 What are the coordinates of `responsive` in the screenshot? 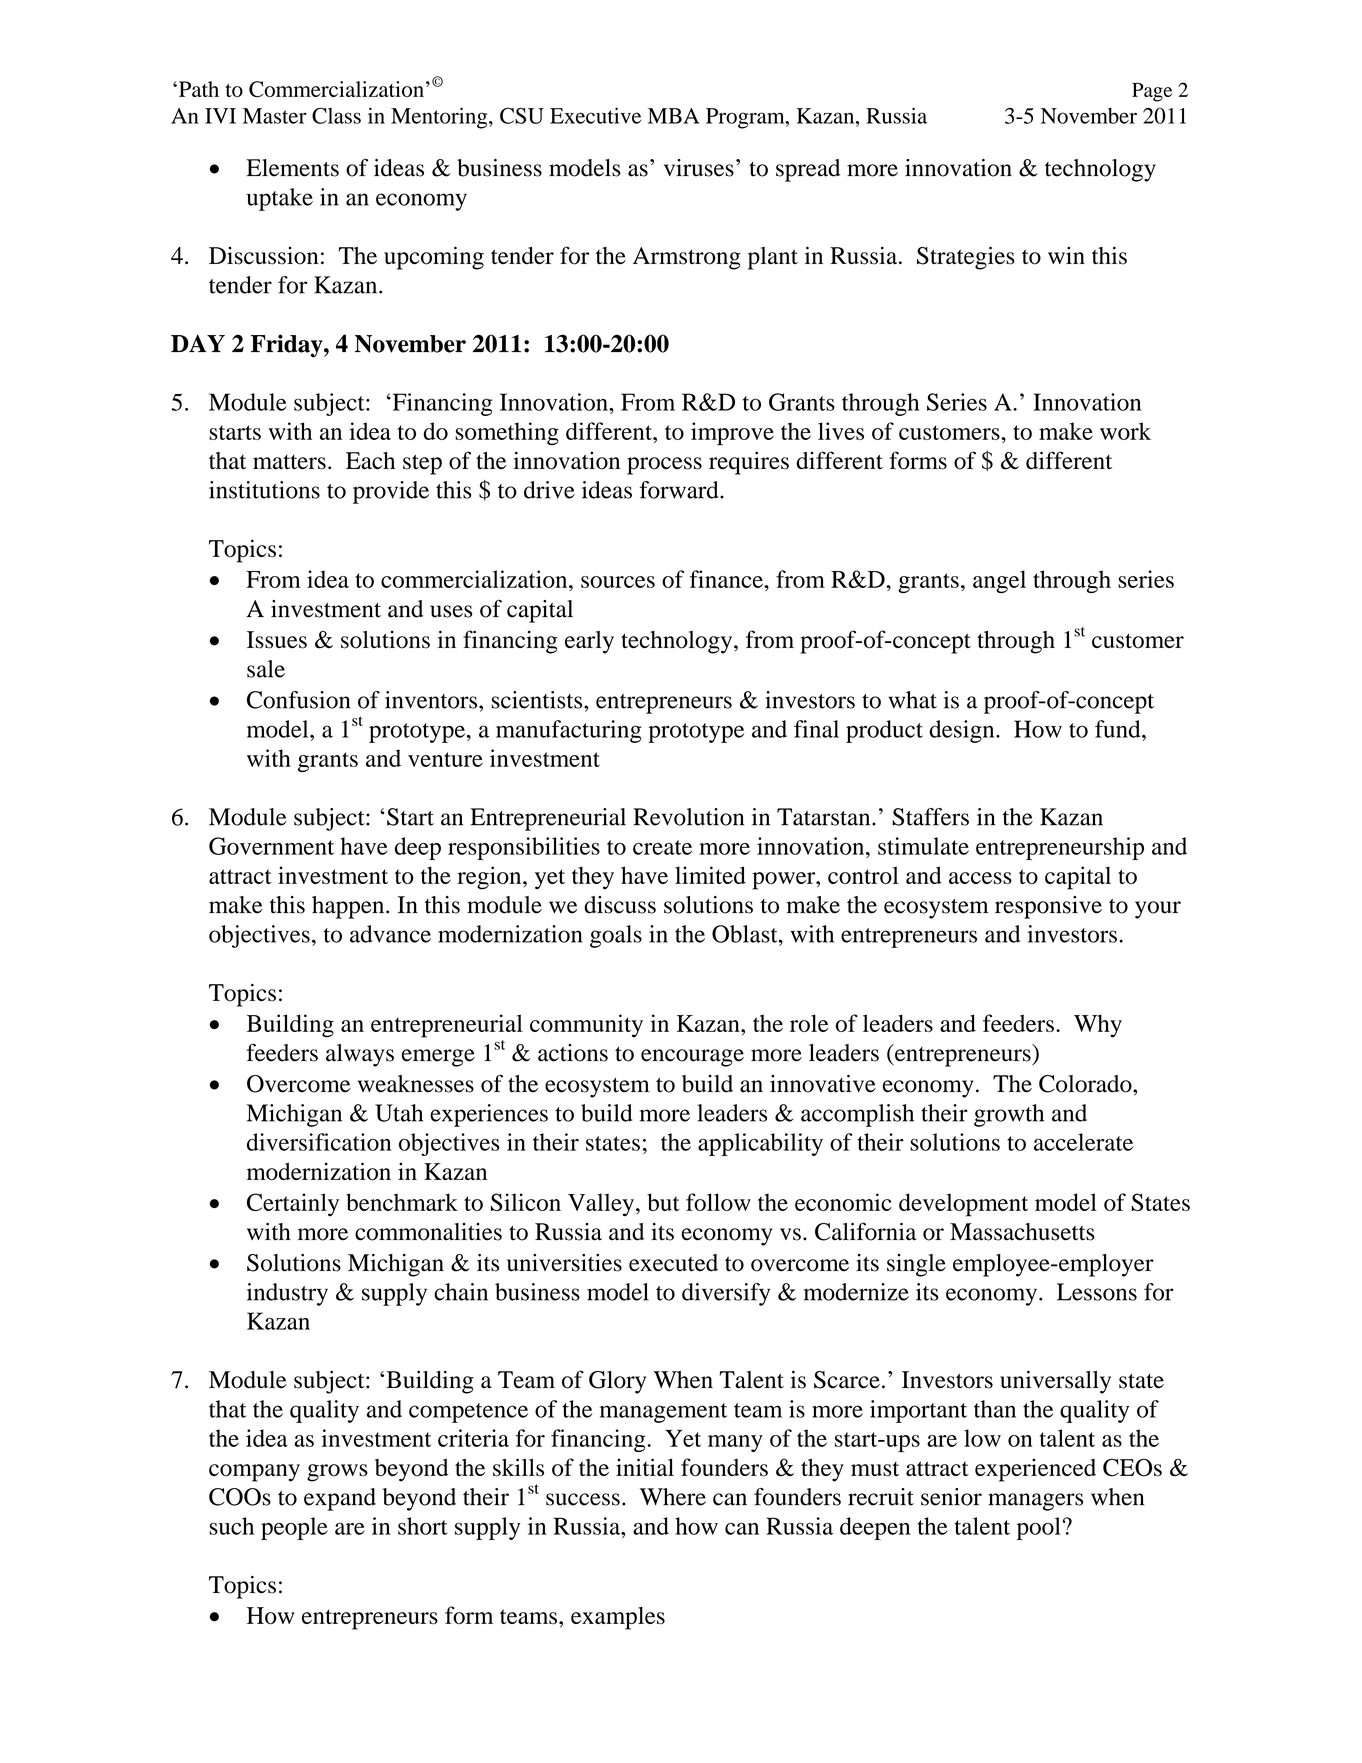 It's located at (1048, 907).
